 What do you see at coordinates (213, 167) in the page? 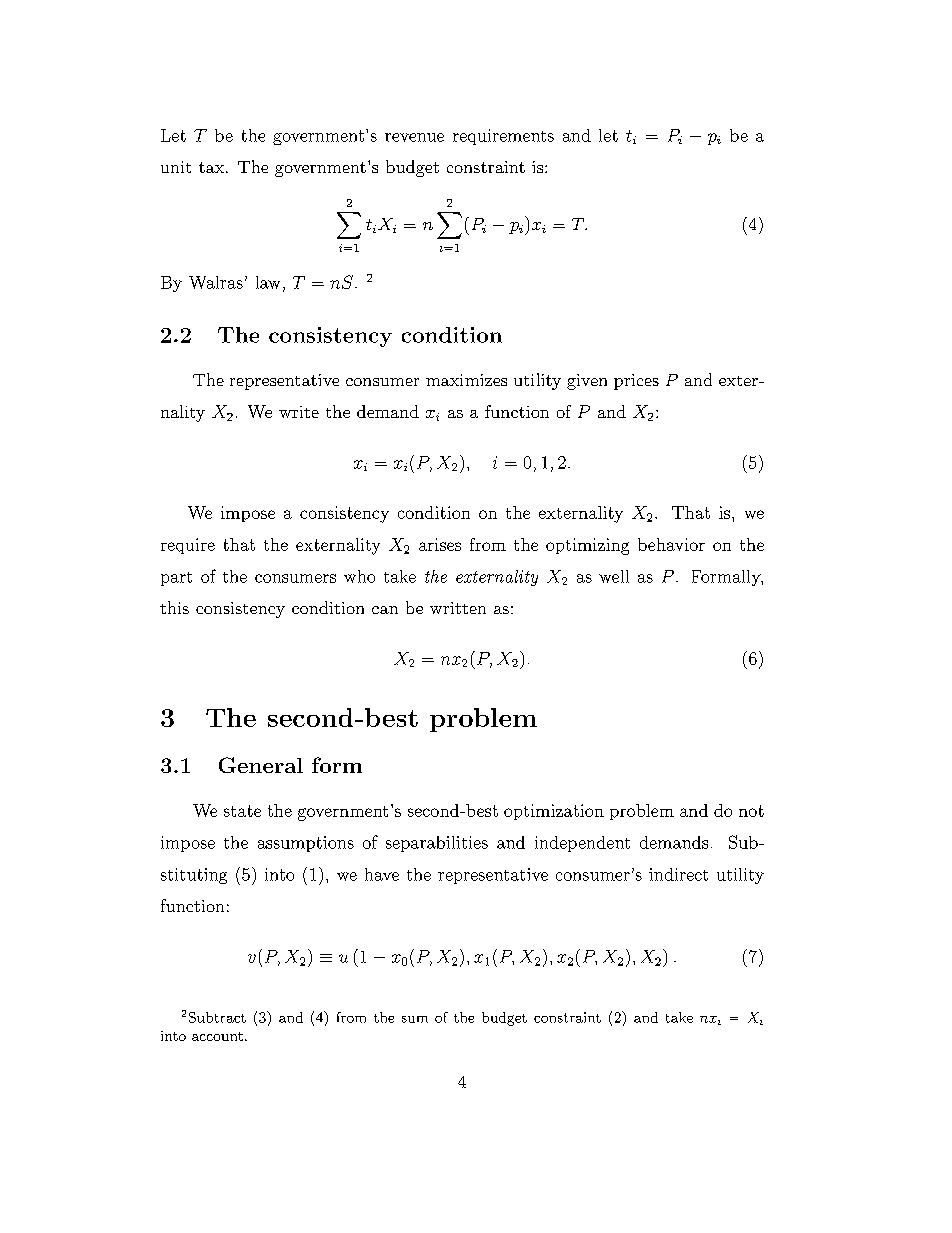
I see `tax` at bounding box center [213, 167].
